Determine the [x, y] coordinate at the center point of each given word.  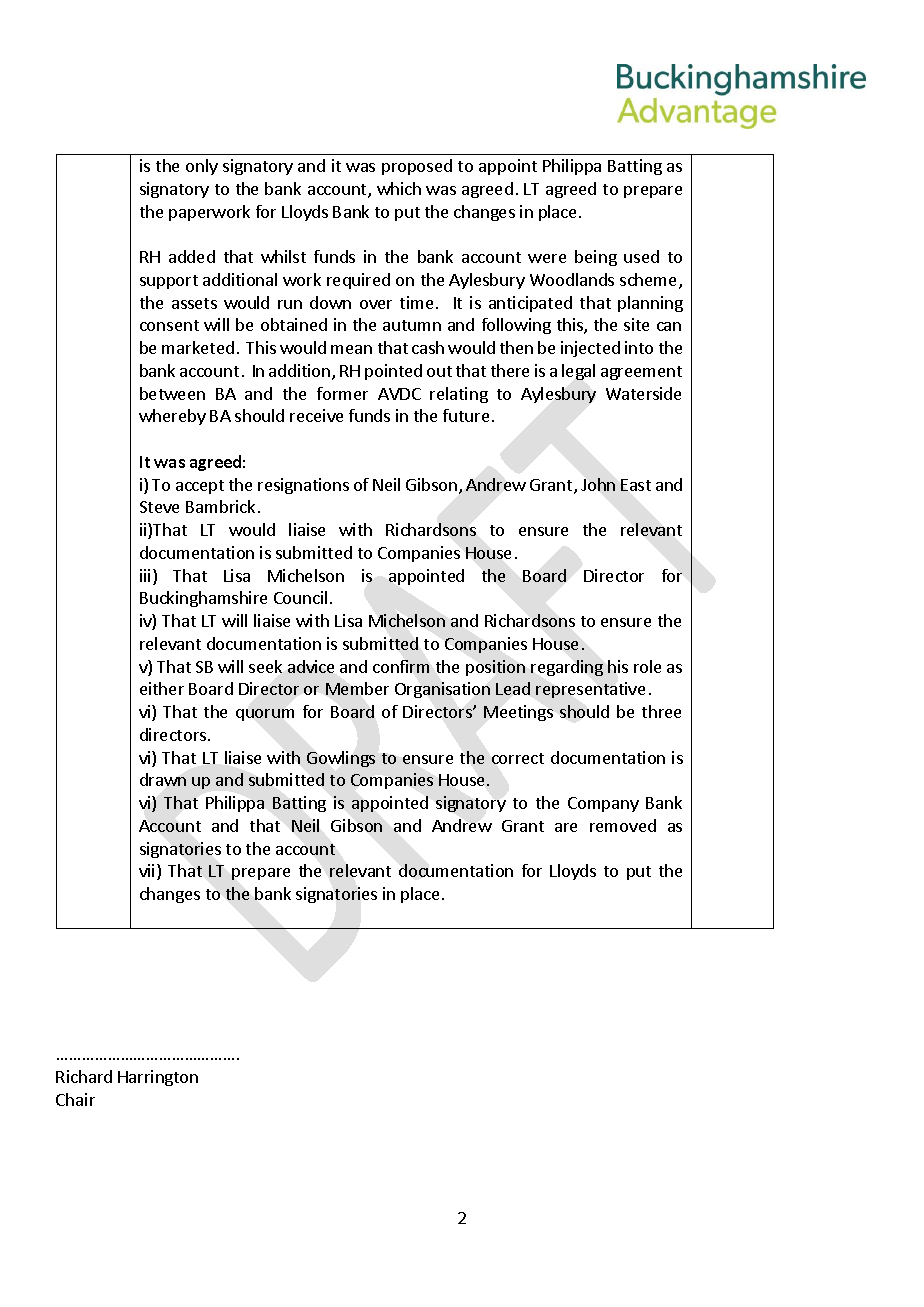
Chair [75, 1099]
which [399, 188]
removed [623, 825]
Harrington [158, 1078]
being [596, 258]
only [202, 167]
